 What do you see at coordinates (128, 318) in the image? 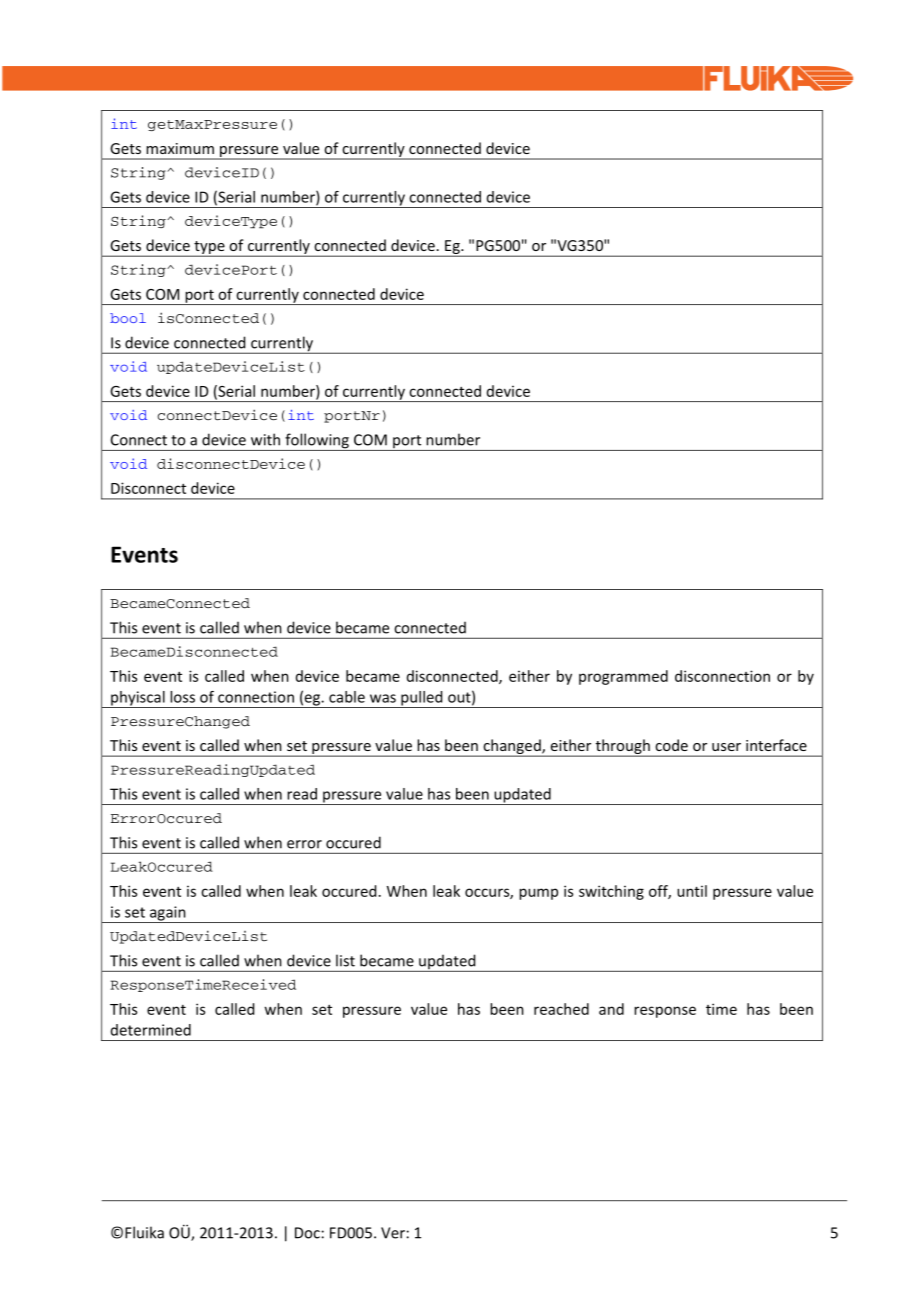
I see `bool` at bounding box center [128, 318].
